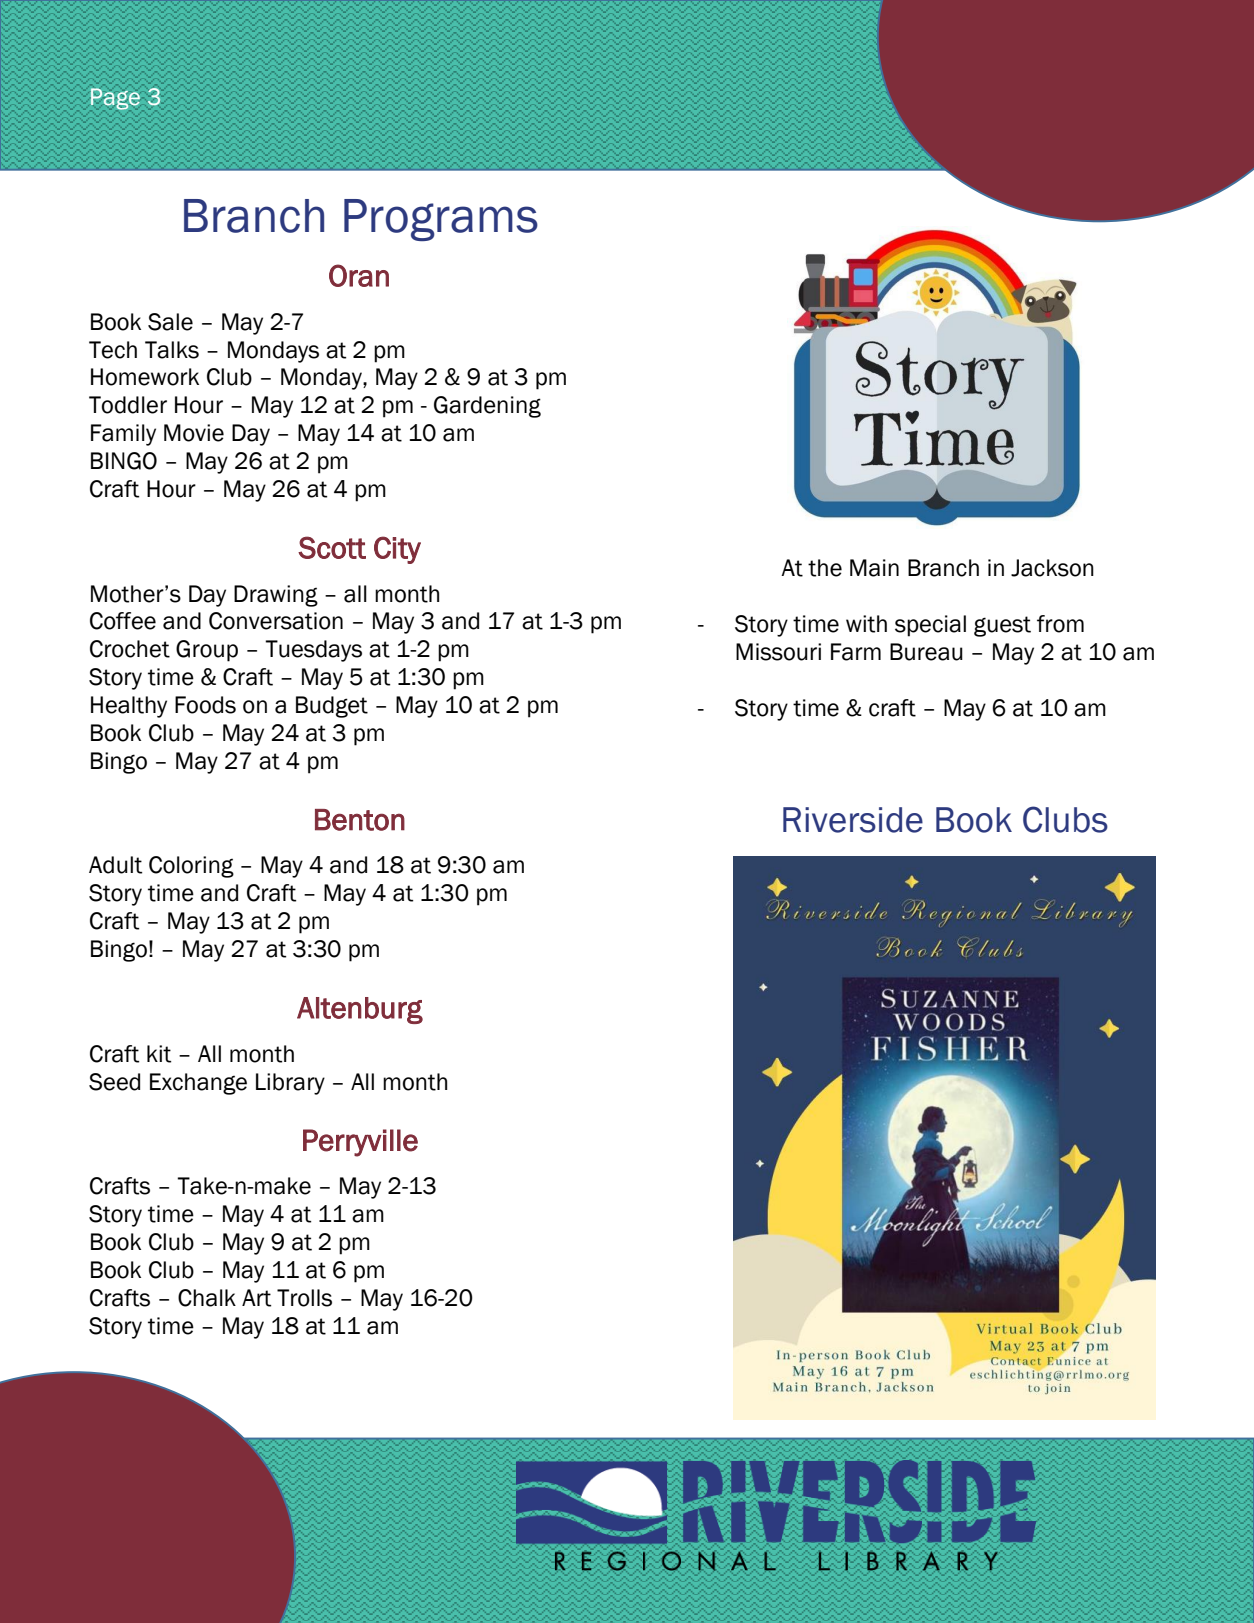 The width and height of the screenshot is (1254, 1623). I want to click on Gardening, so click(487, 407).
